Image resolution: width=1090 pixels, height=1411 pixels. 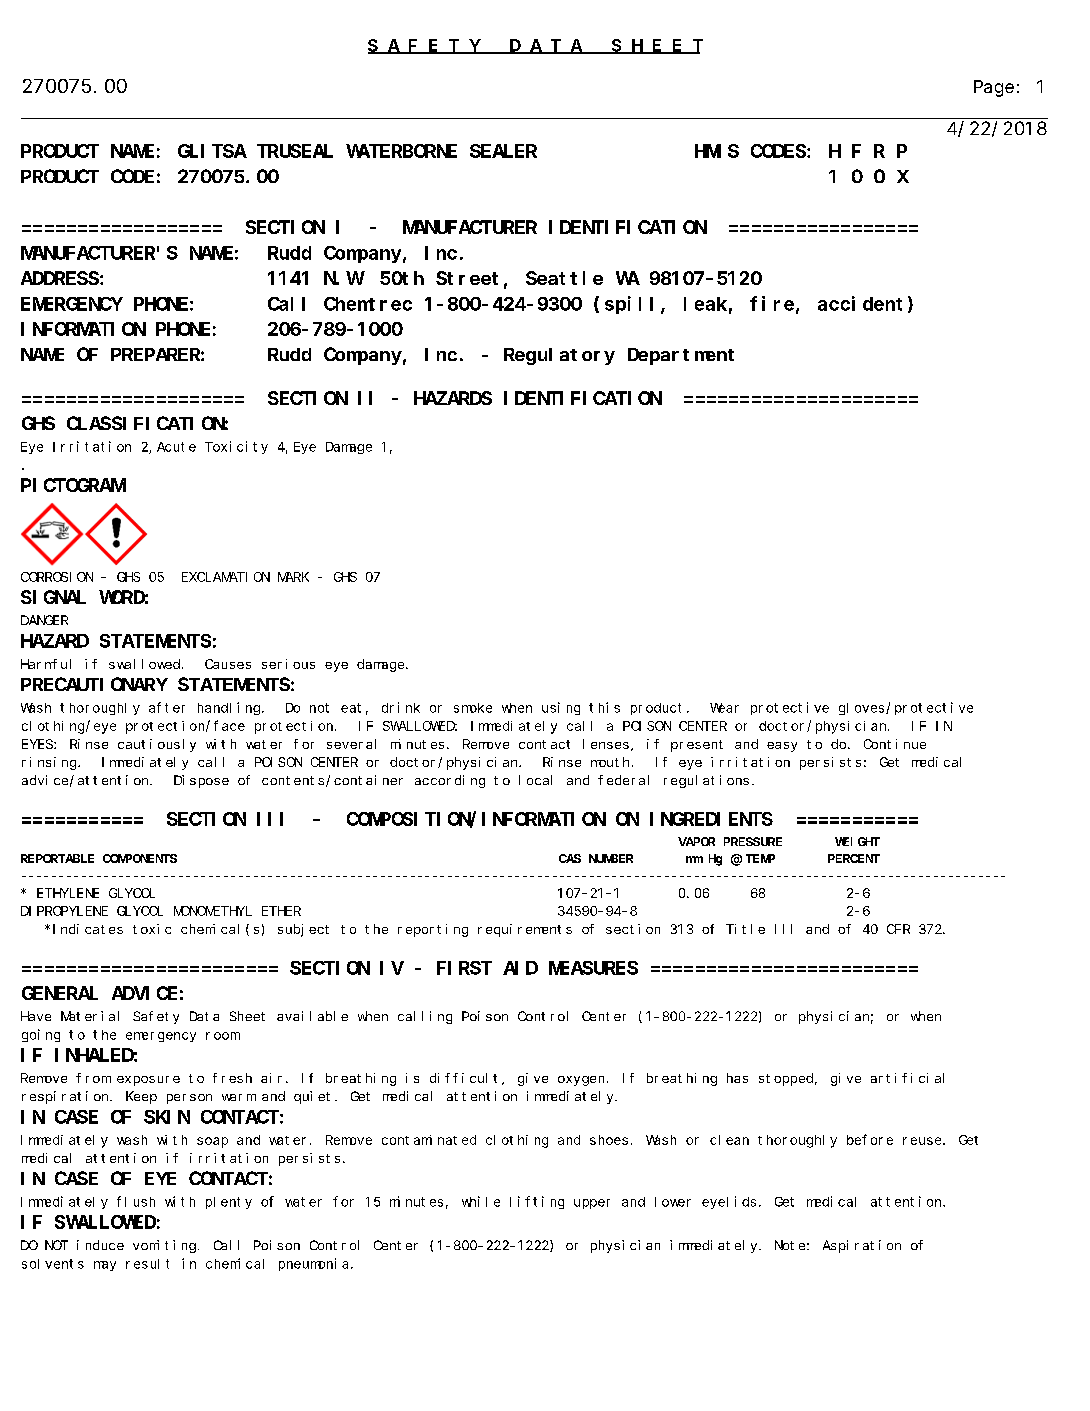 I want to click on vomiting, so click(x=164, y=1246).
